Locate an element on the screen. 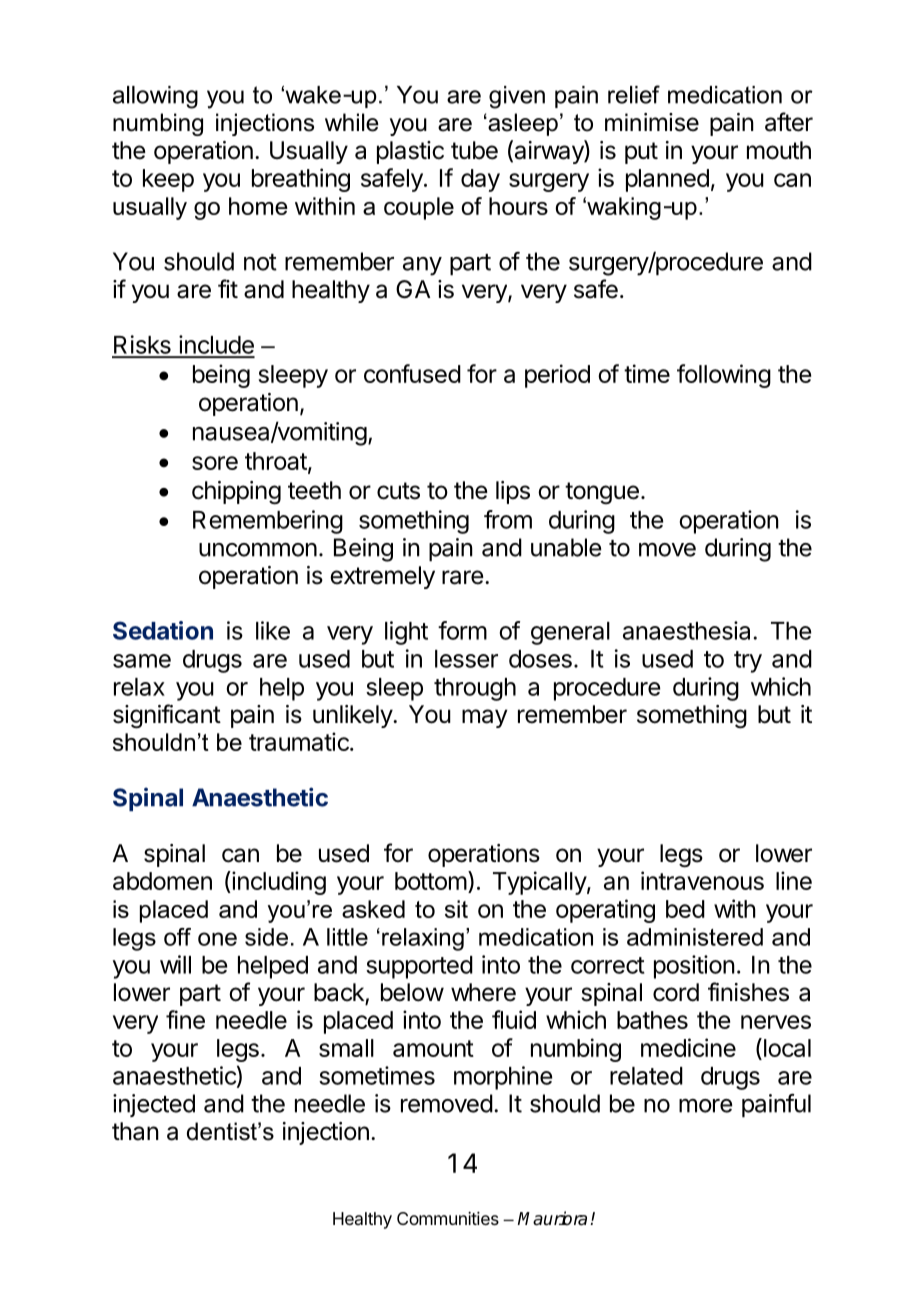 The height and width of the screenshot is (1308, 924). bottom is located at coordinates (431, 881).
